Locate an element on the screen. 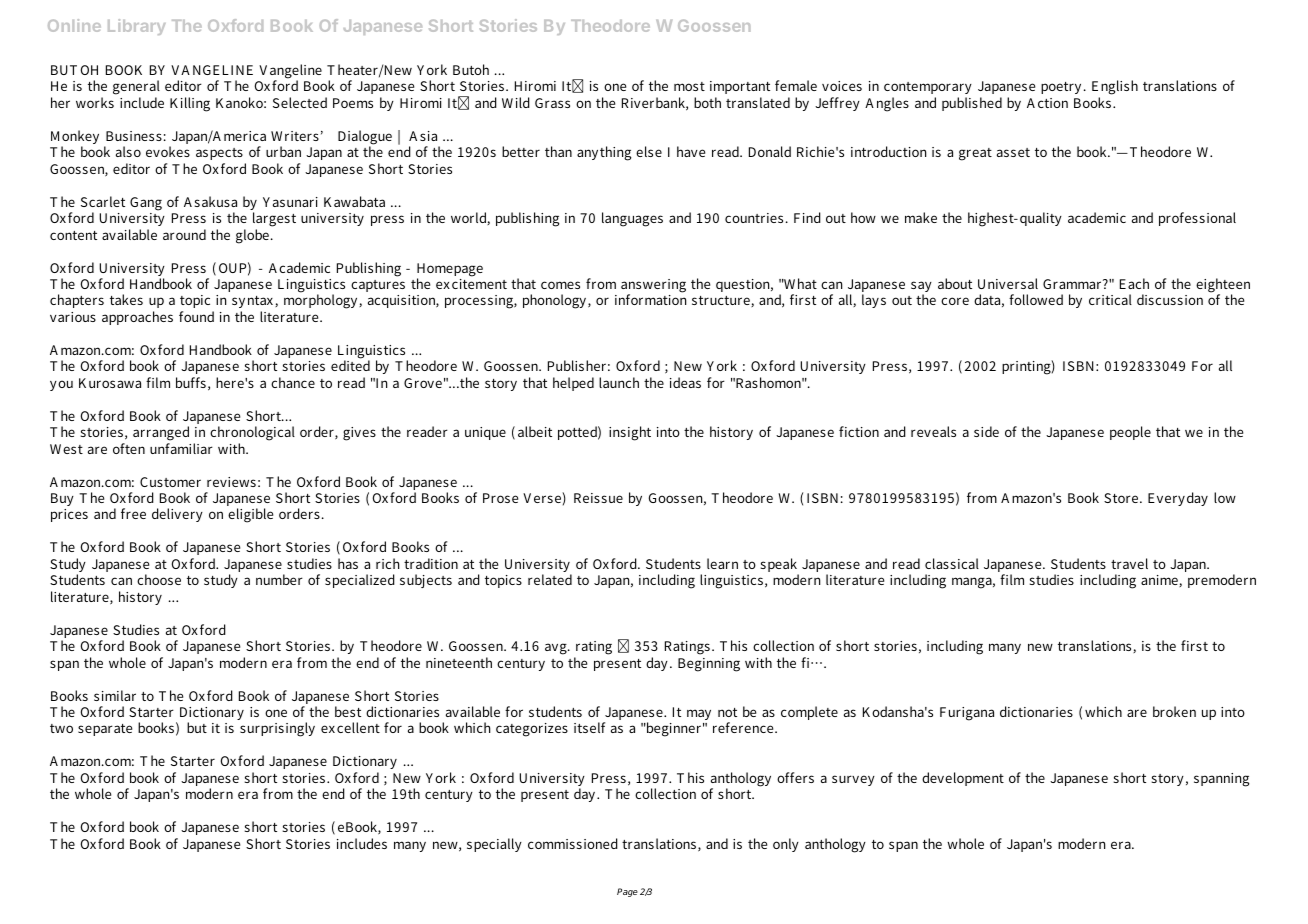 This screenshot has height=924, width=1308. insight is located at coordinates (630, 433).
